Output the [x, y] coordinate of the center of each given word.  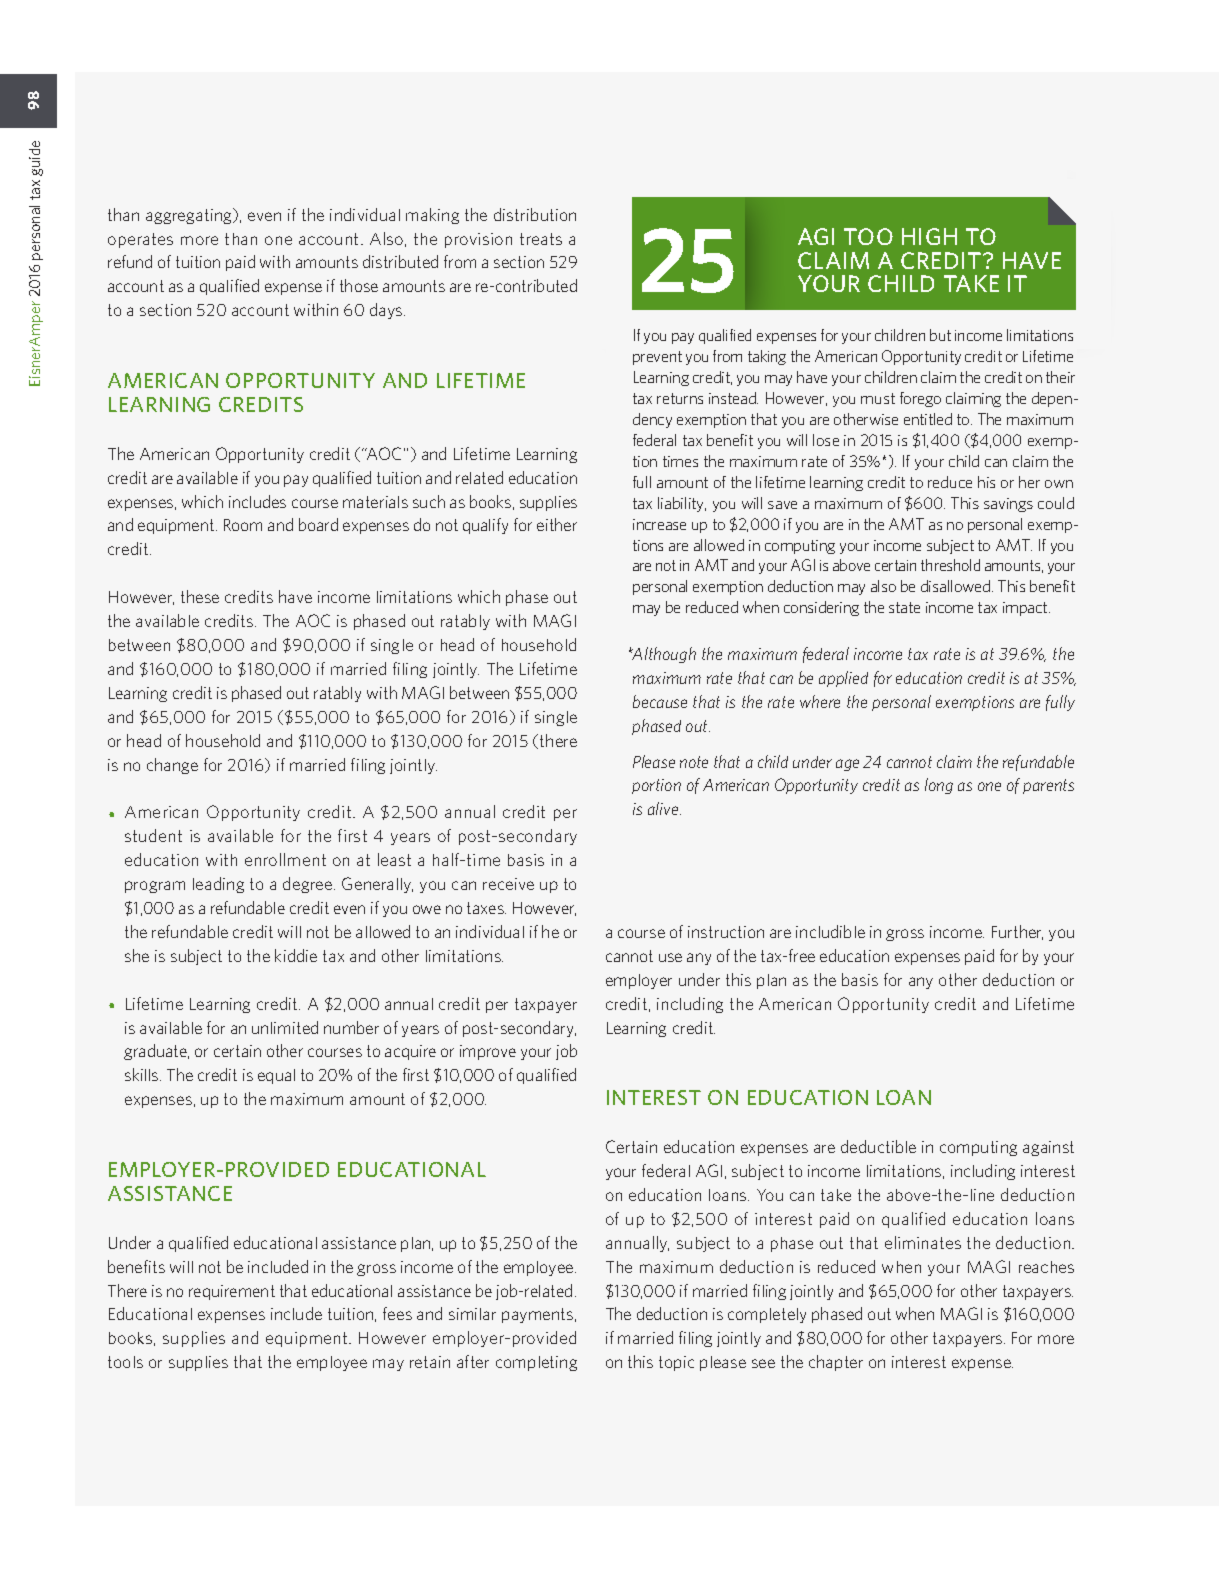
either [557, 524]
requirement [232, 1292]
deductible [878, 1146]
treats [541, 239]
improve [488, 1052]
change [172, 766]
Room [243, 525]
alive [664, 808]
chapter [836, 1363]
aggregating [190, 216]
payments [539, 1315]
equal [276, 1076]
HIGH [929, 236]
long [939, 786]
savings [1008, 505]
